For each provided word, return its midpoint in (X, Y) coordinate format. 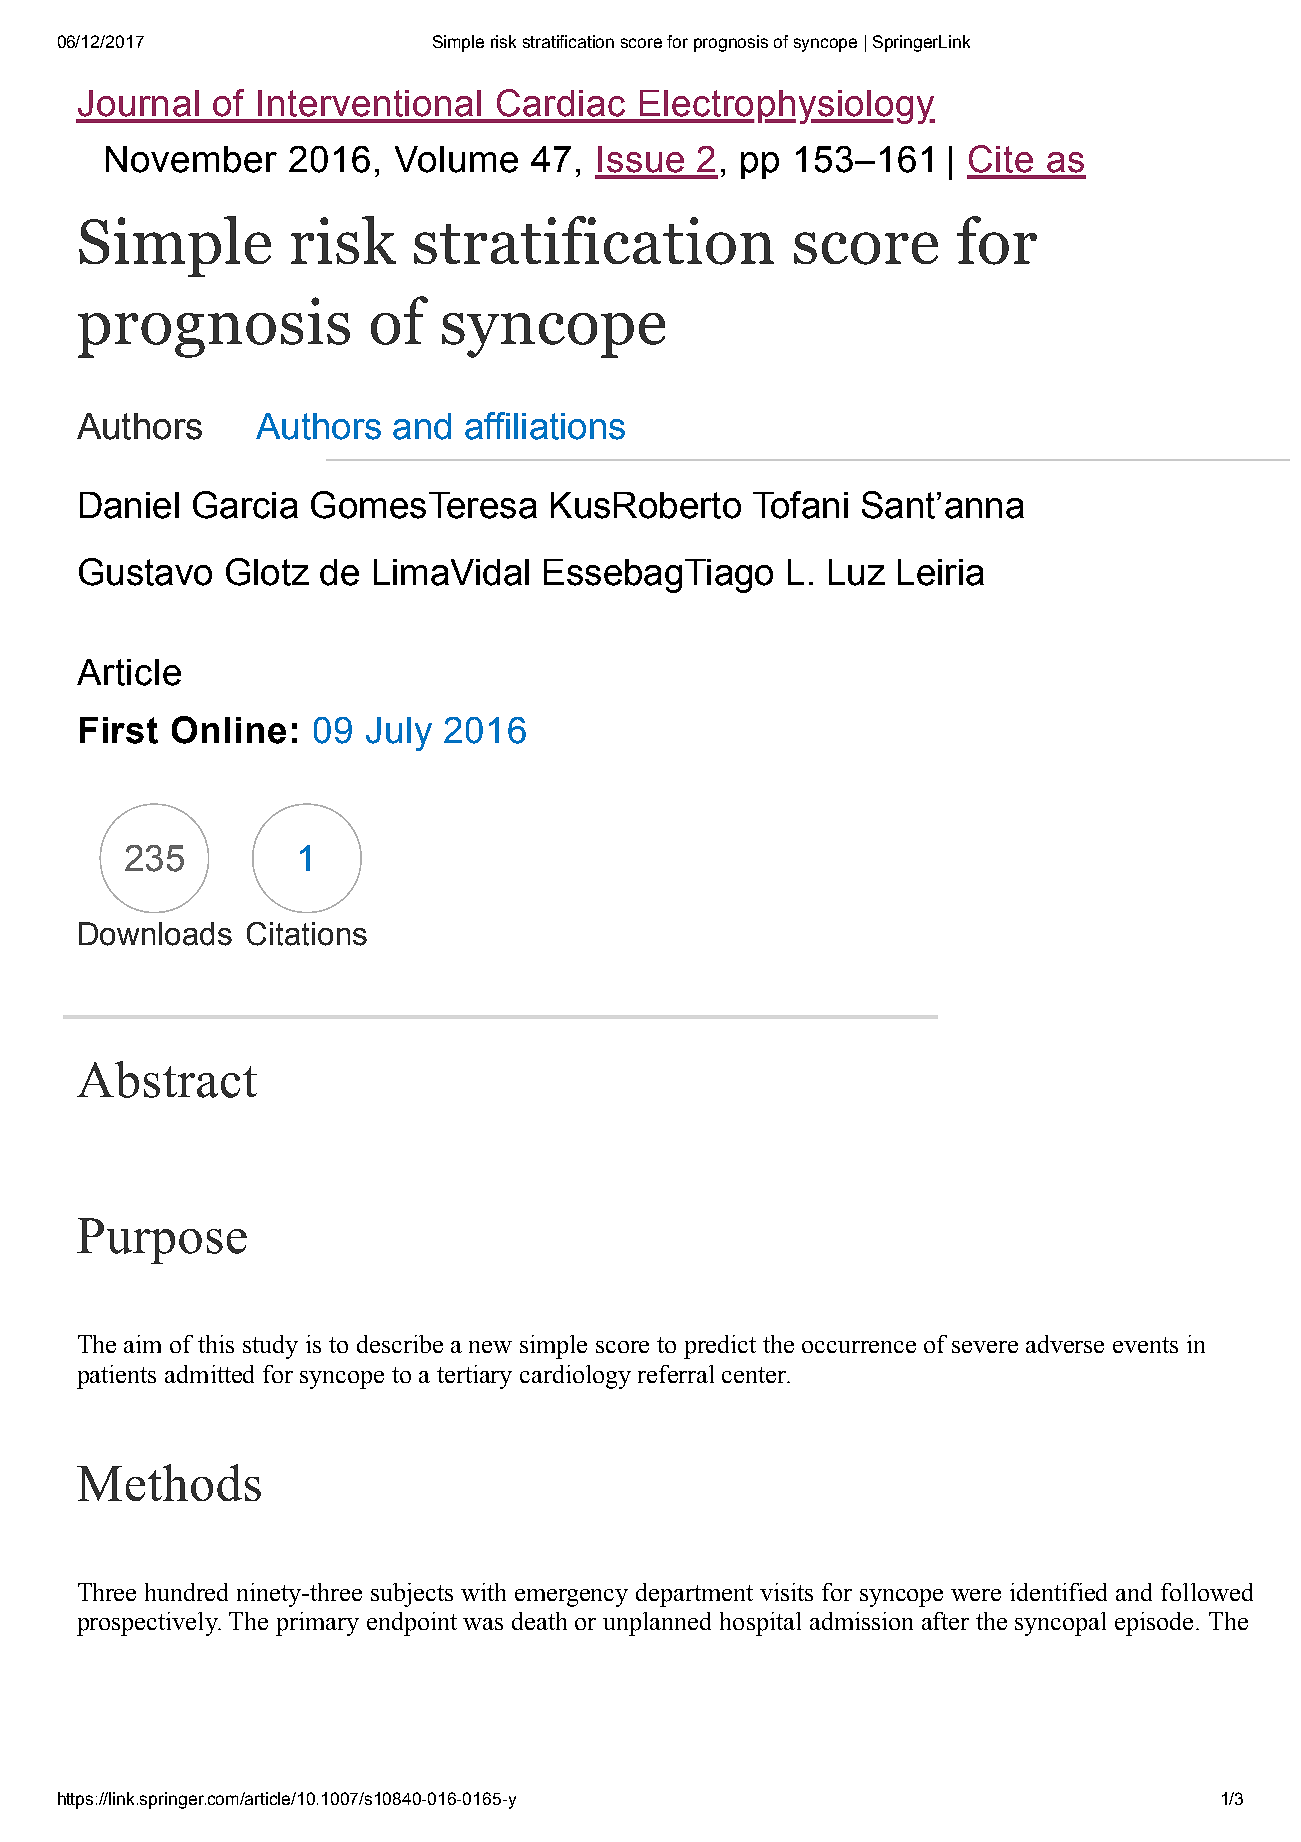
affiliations (545, 426)
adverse (1065, 1344)
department (694, 1595)
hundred (186, 1592)
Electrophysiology (786, 107)
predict (720, 1347)
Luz (857, 572)
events (1145, 1345)
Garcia (245, 505)
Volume (456, 159)
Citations (307, 934)
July (399, 734)
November (191, 159)
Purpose (162, 1241)
